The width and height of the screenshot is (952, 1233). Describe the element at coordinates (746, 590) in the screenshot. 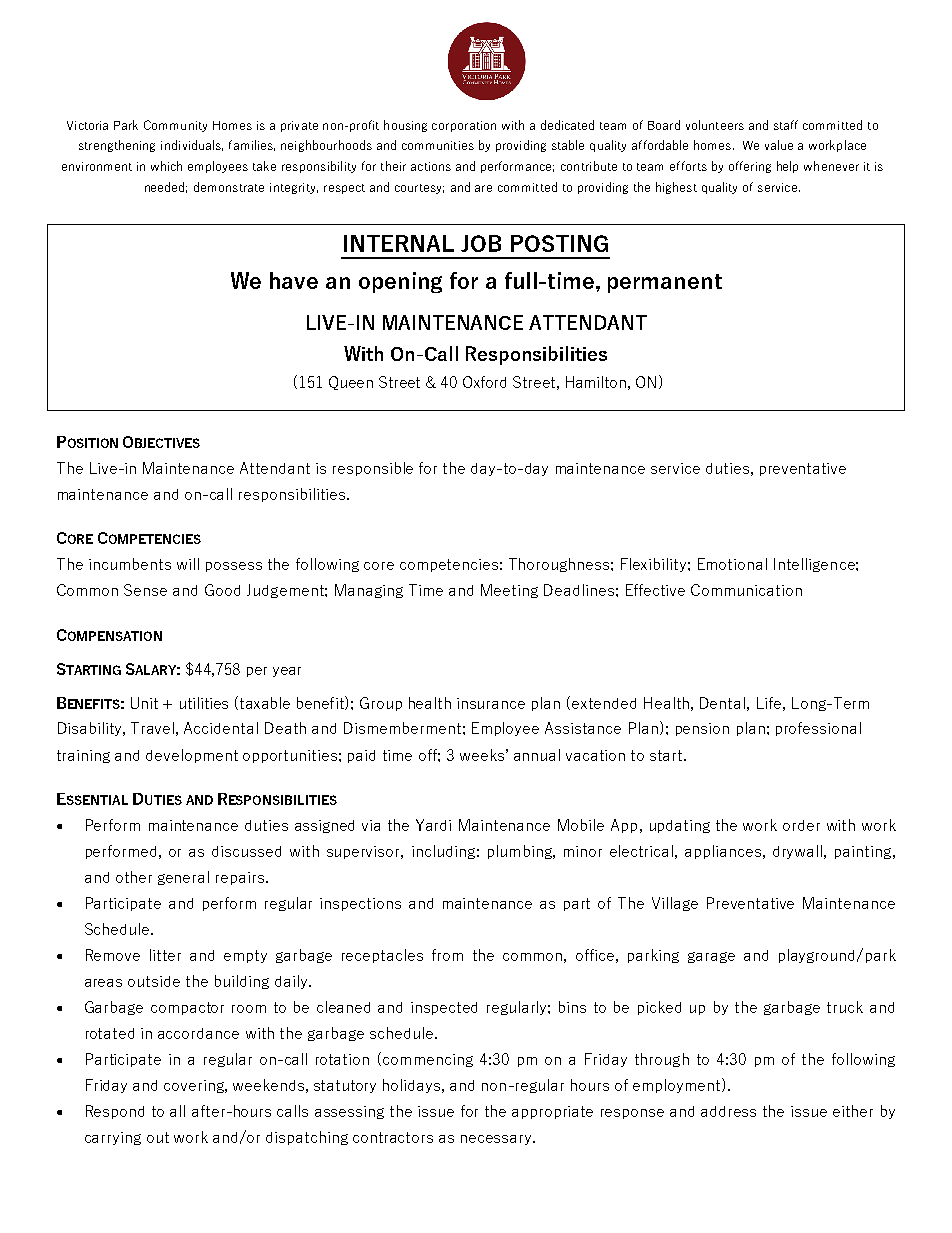

I see `Communication` at that location.
